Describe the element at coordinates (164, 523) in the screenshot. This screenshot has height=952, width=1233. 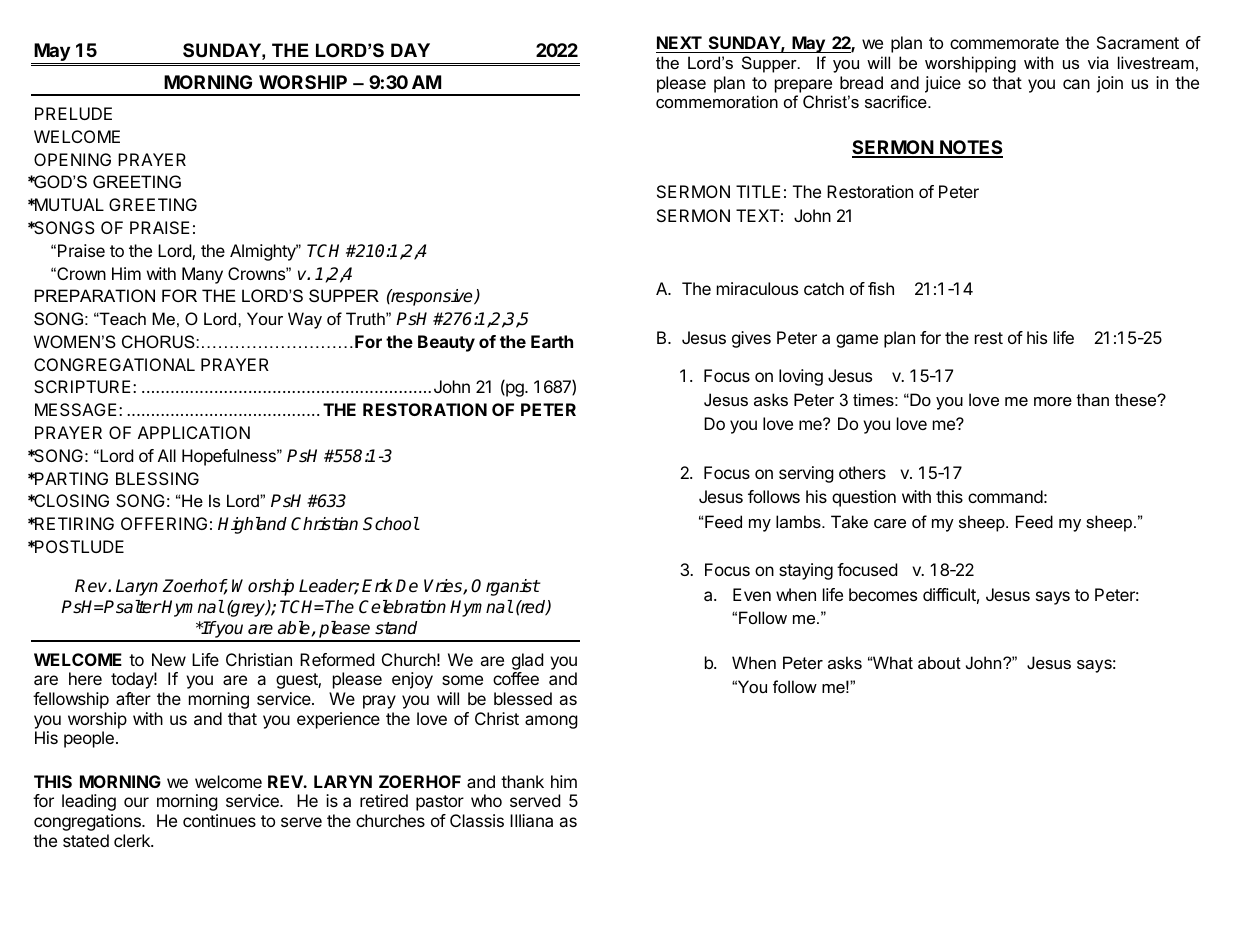
I see `OFFERING` at that location.
